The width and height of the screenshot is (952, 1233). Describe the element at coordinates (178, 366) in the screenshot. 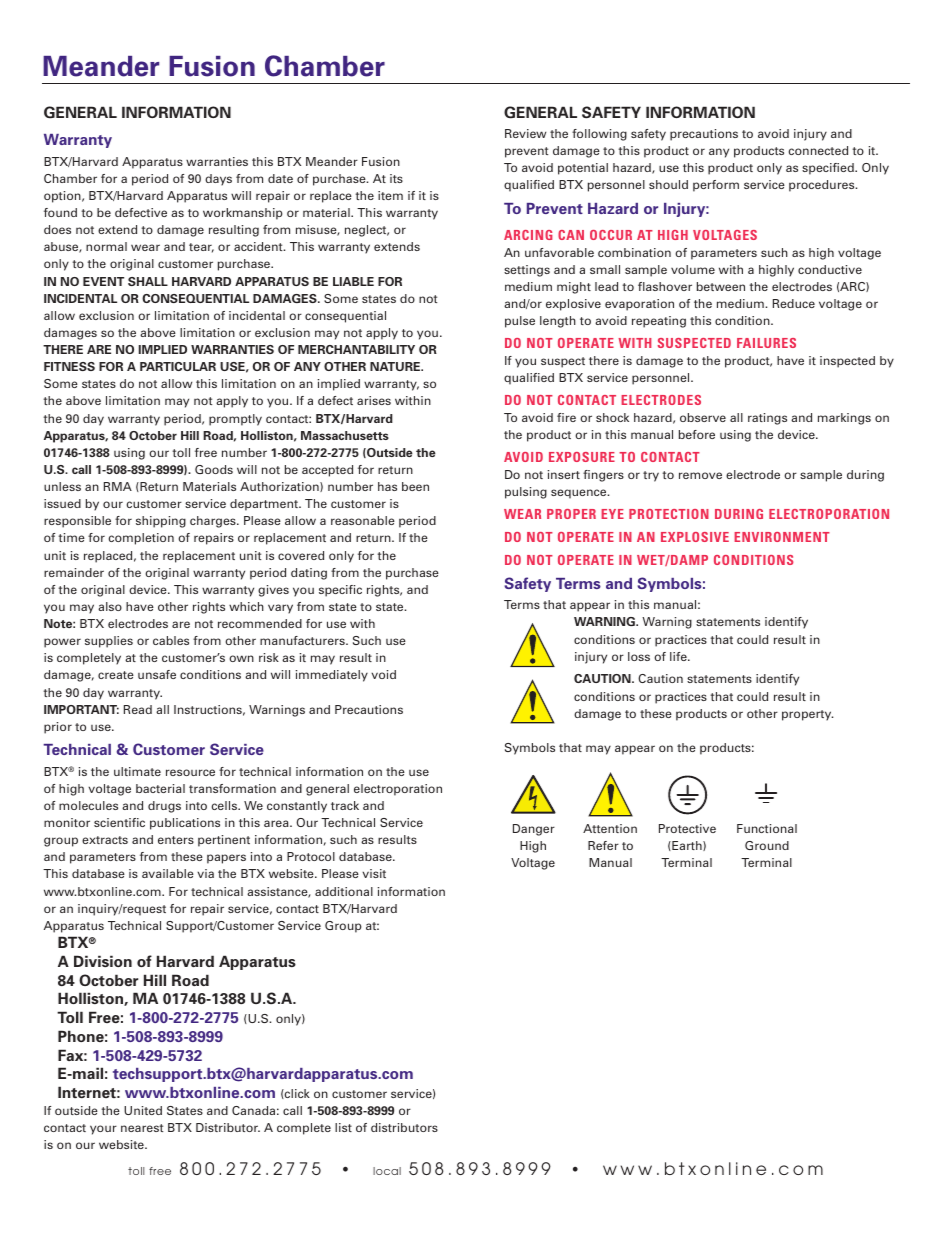

I see `PARTICULAR` at that location.
